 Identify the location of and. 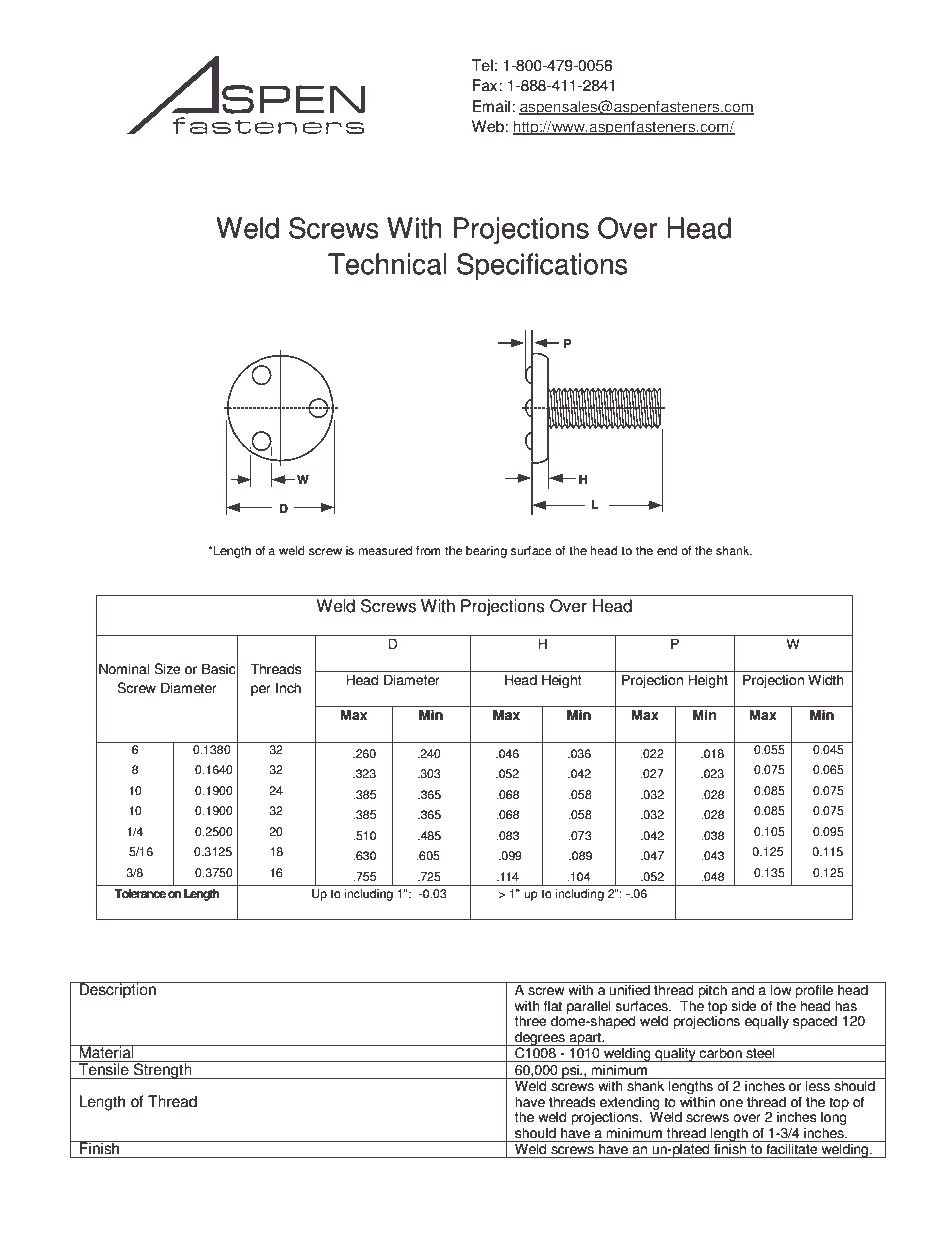
(743, 990).
